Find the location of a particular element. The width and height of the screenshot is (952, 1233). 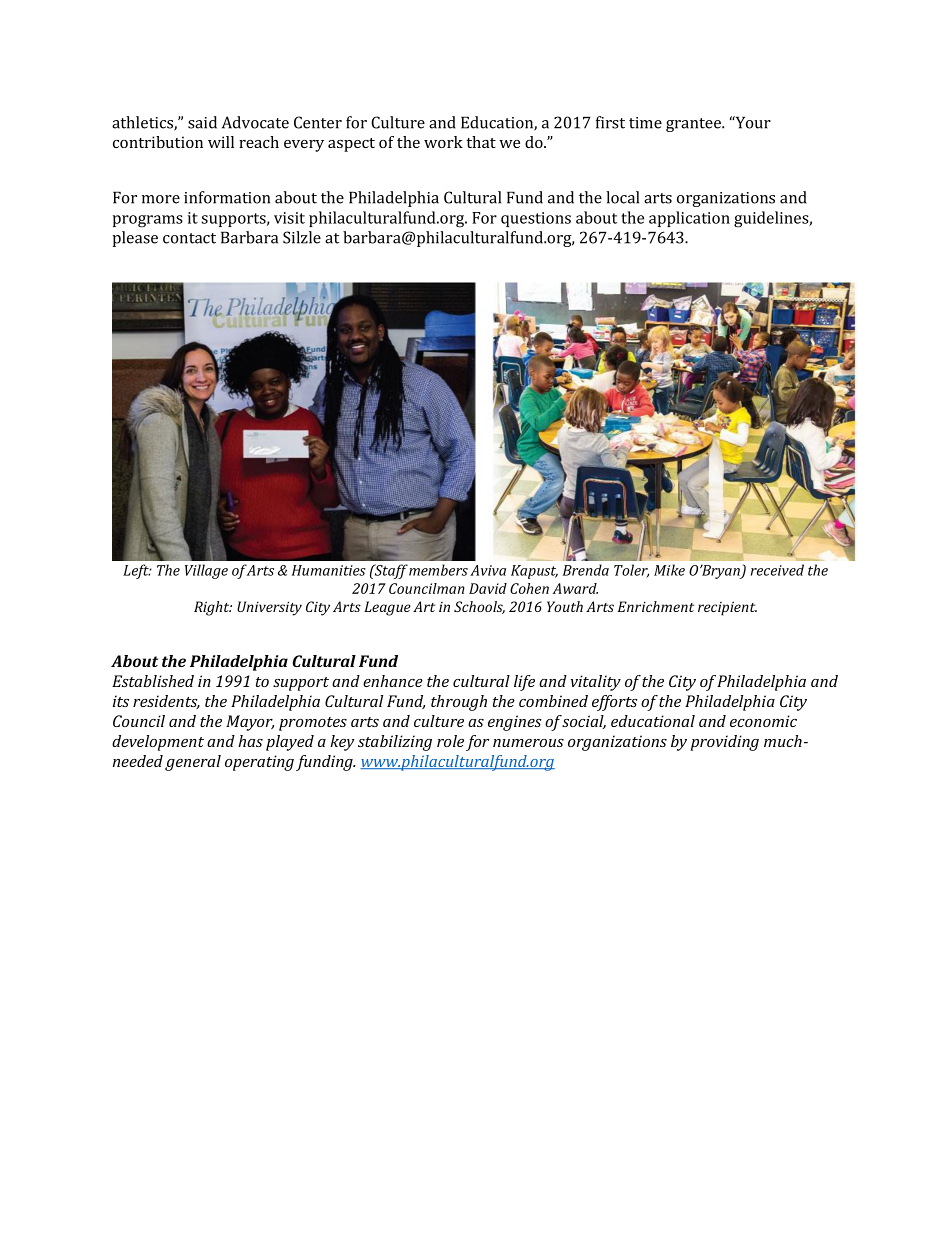

time is located at coordinates (645, 123).
